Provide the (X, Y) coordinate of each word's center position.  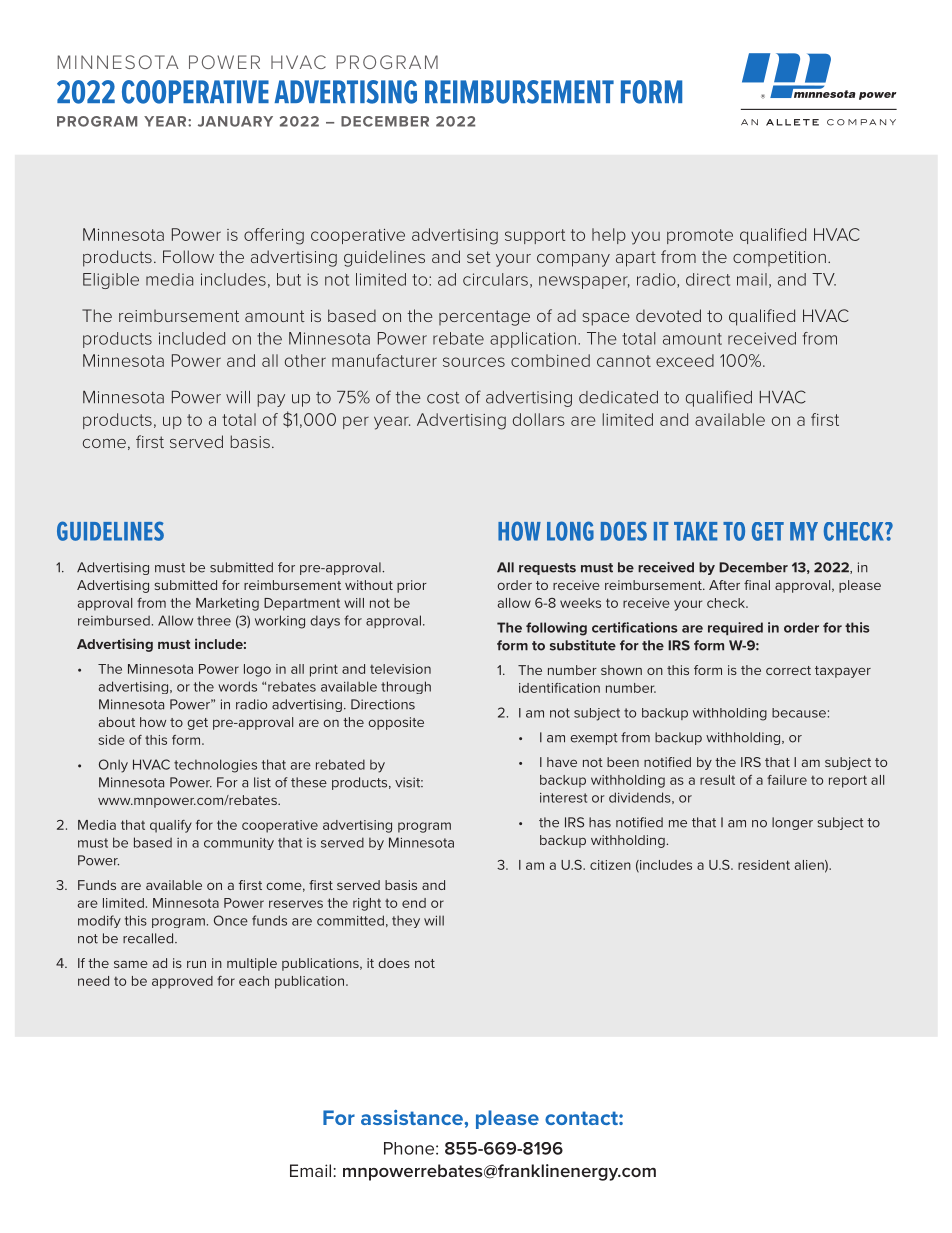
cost (443, 398)
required (735, 628)
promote (700, 236)
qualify (171, 826)
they (406, 921)
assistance (413, 1117)
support (535, 236)
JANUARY (235, 121)
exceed (685, 360)
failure (787, 780)
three (214, 620)
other (305, 360)
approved (182, 982)
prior (412, 586)
